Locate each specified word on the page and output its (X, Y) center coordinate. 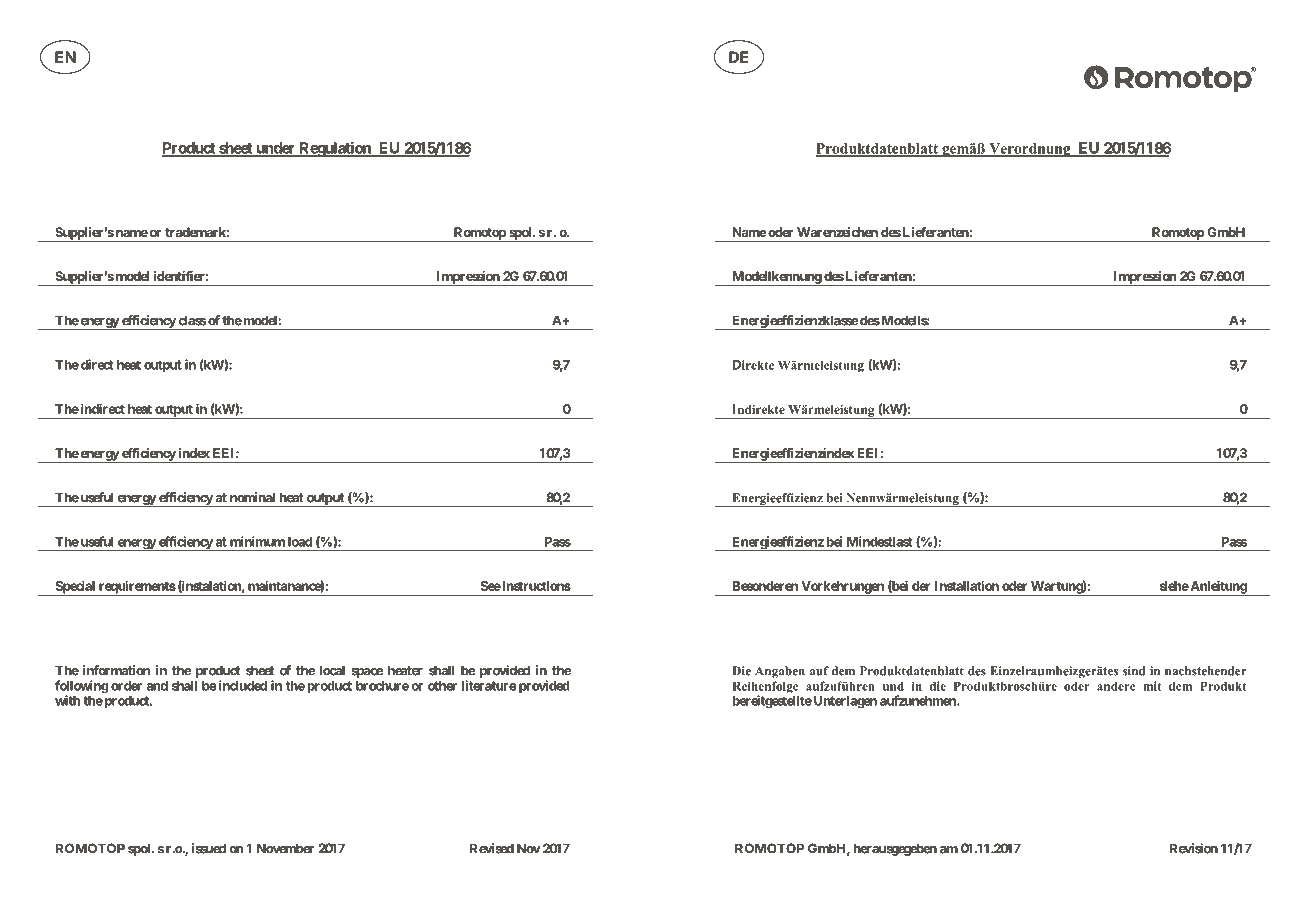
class (193, 320)
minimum (257, 541)
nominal (252, 497)
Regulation (335, 149)
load (300, 542)
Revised (492, 848)
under (276, 149)
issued (209, 848)
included (241, 685)
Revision (1194, 848)
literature (489, 685)
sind (1134, 671)
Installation (967, 585)
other (442, 686)
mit (1152, 686)
